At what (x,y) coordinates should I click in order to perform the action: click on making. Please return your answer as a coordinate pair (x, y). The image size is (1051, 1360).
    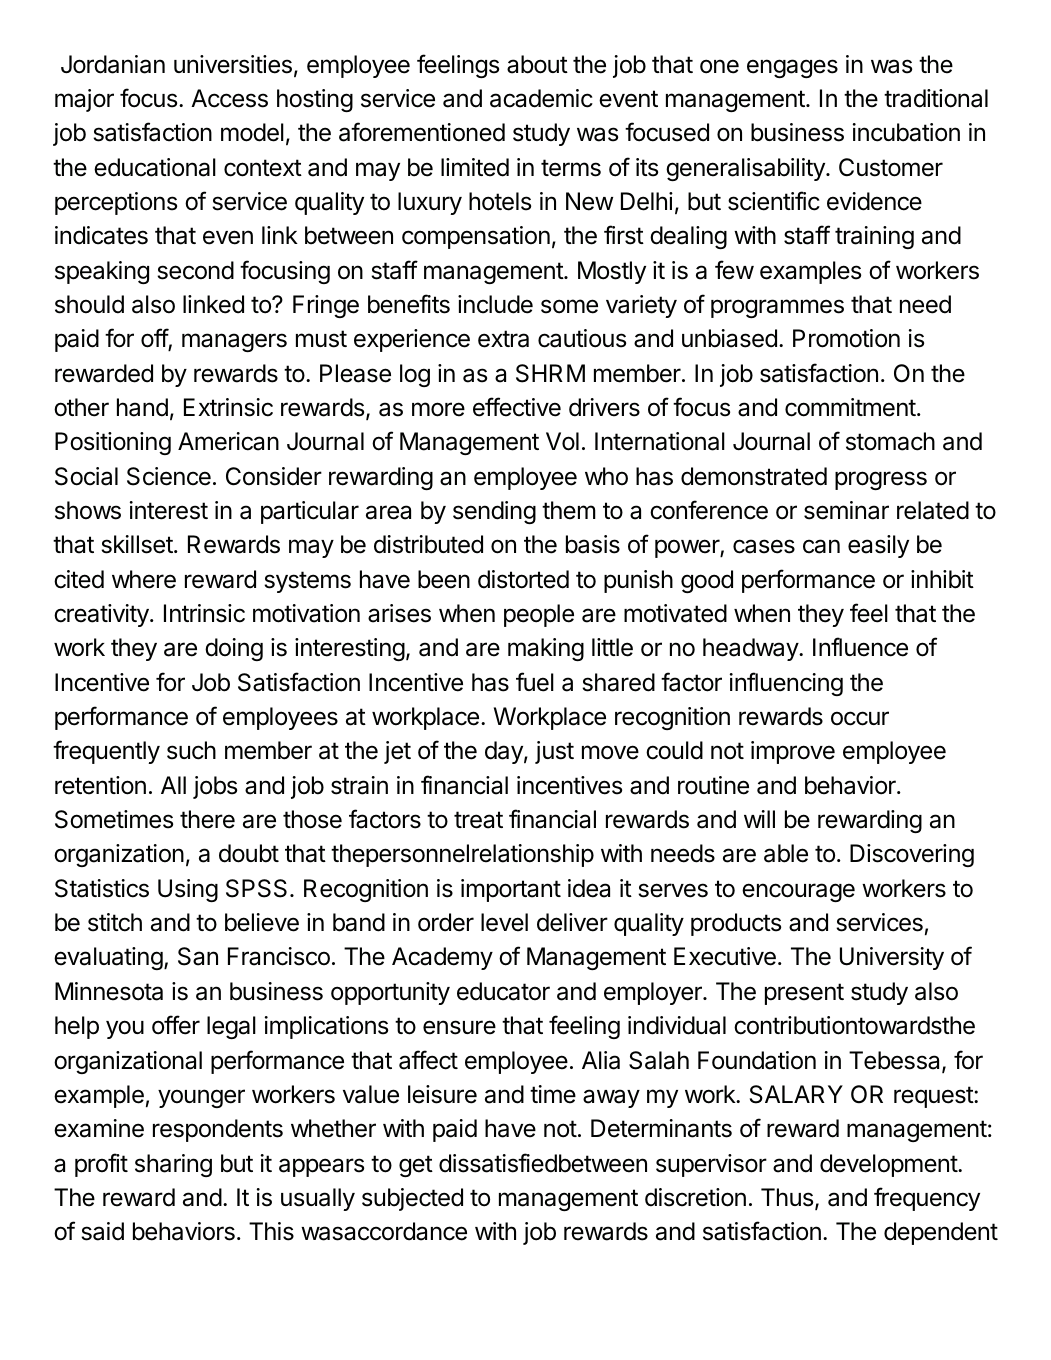
    Looking at the image, I should click on (546, 649).
